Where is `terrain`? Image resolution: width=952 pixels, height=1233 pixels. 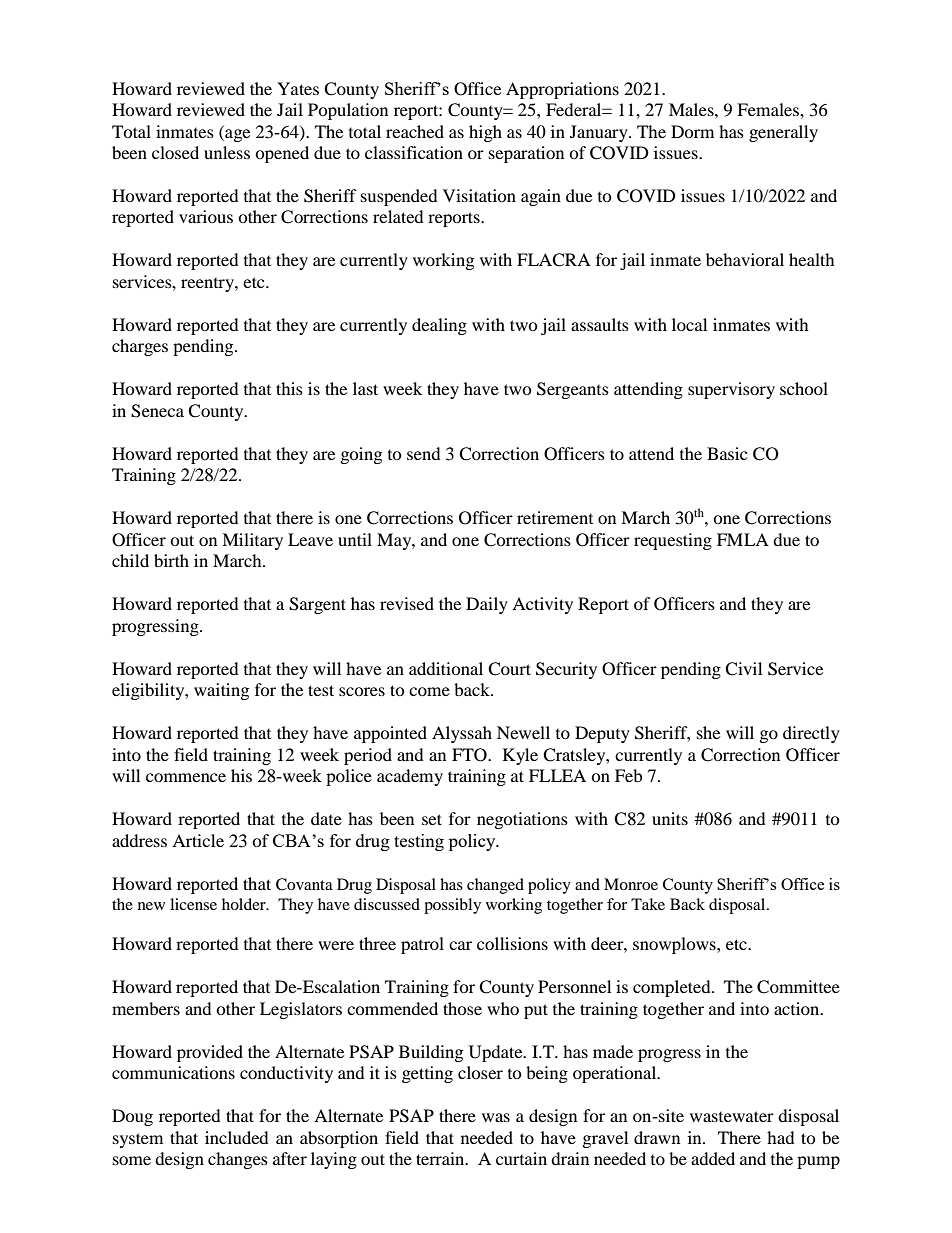
terrain is located at coordinates (441, 1158).
